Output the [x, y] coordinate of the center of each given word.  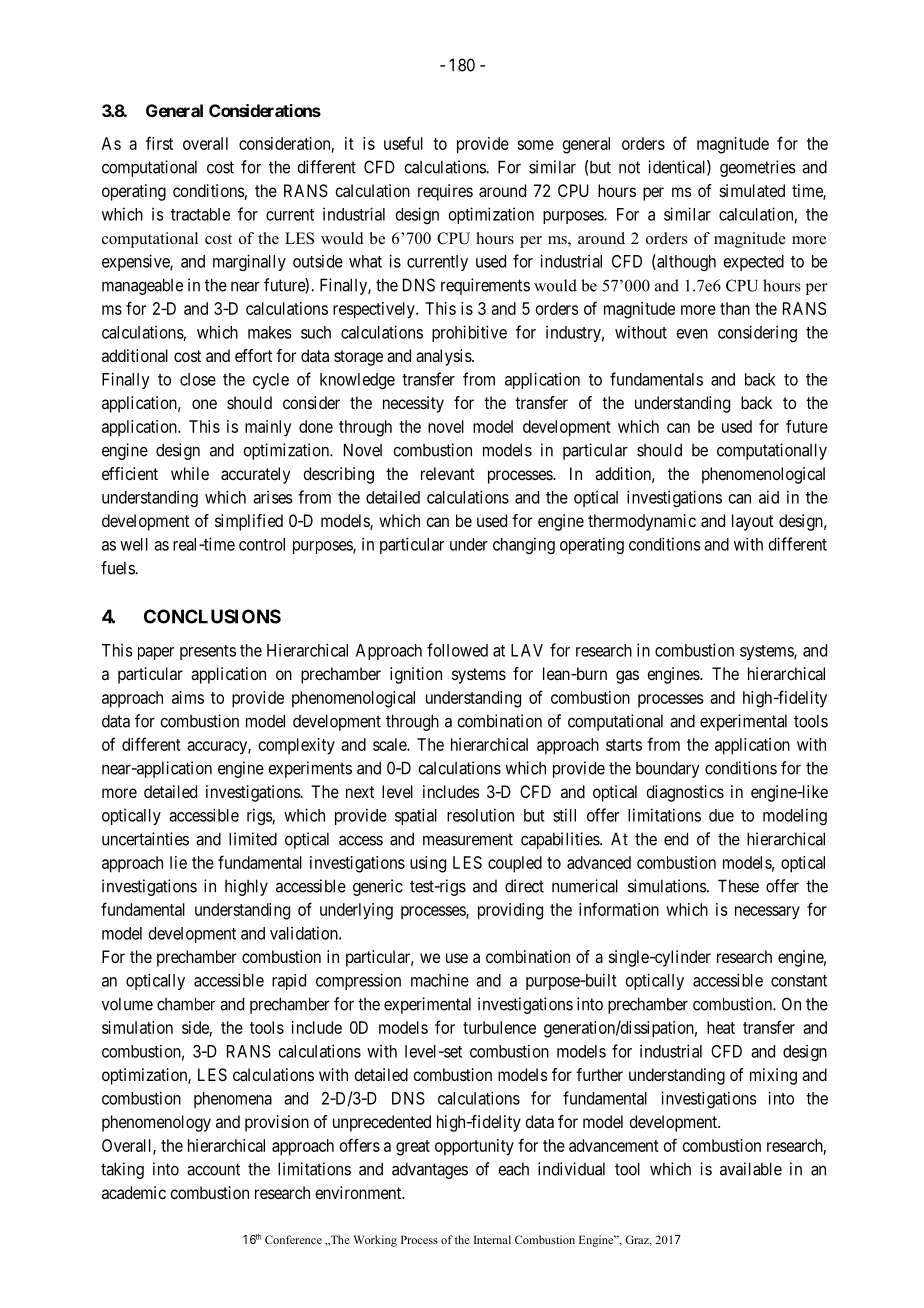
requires [445, 192]
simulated [752, 190]
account [213, 1169]
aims [188, 697]
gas [627, 677]
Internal [492, 1239]
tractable [200, 214]
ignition [416, 675]
